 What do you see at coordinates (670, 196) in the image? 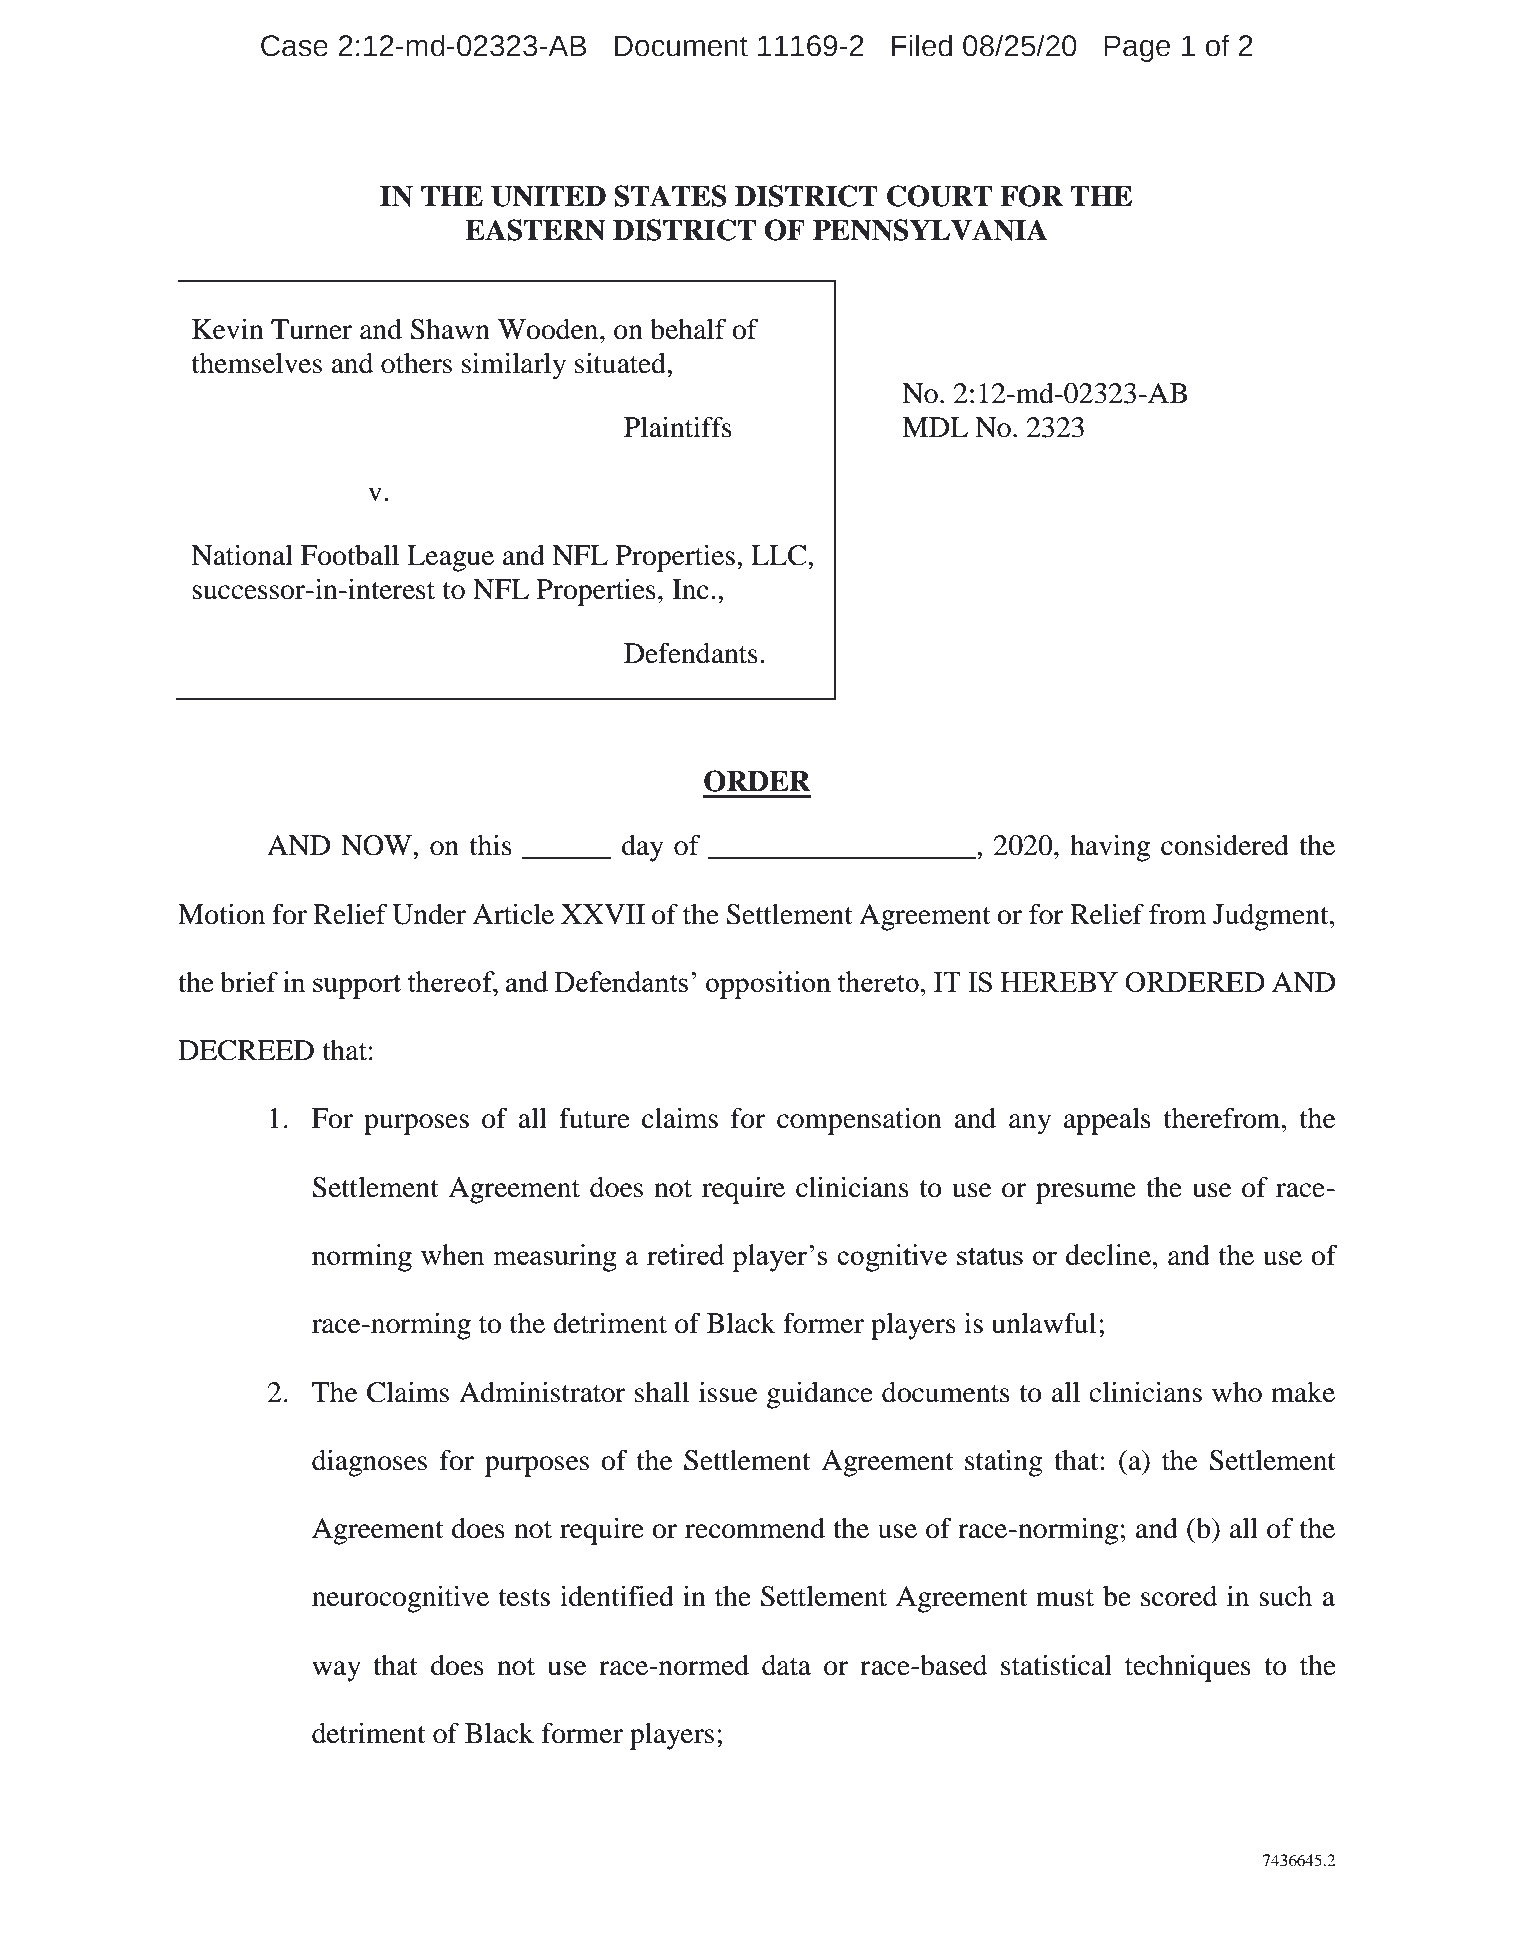
I see `STATES` at bounding box center [670, 196].
